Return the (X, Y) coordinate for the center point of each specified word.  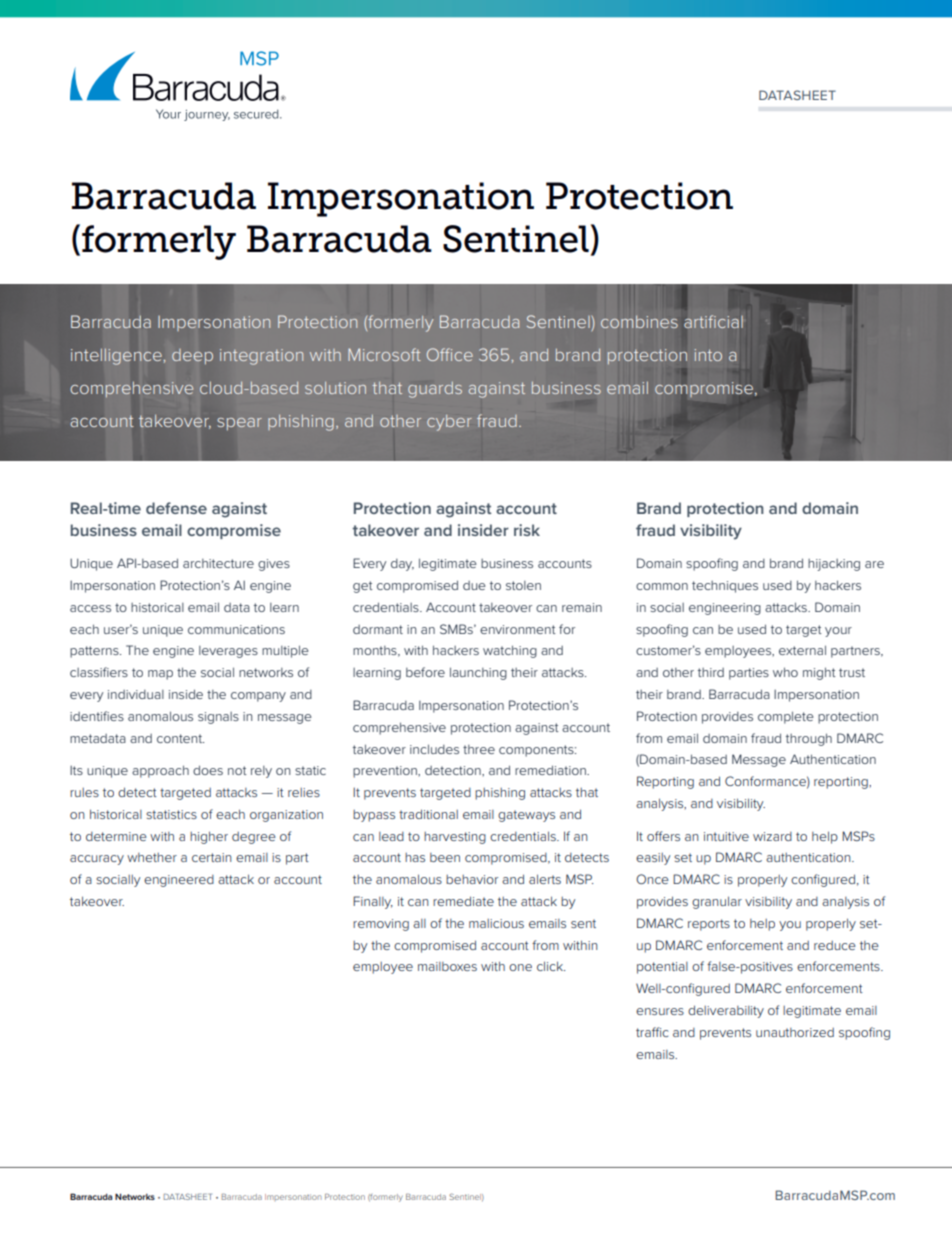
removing (381, 925)
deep (192, 356)
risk (527, 530)
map (160, 675)
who (785, 672)
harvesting (455, 838)
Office (450, 354)
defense (176, 508)
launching (478, 673)
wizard (772, 836)
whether (152, 857)
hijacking (834, 565)
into (708, 355)
